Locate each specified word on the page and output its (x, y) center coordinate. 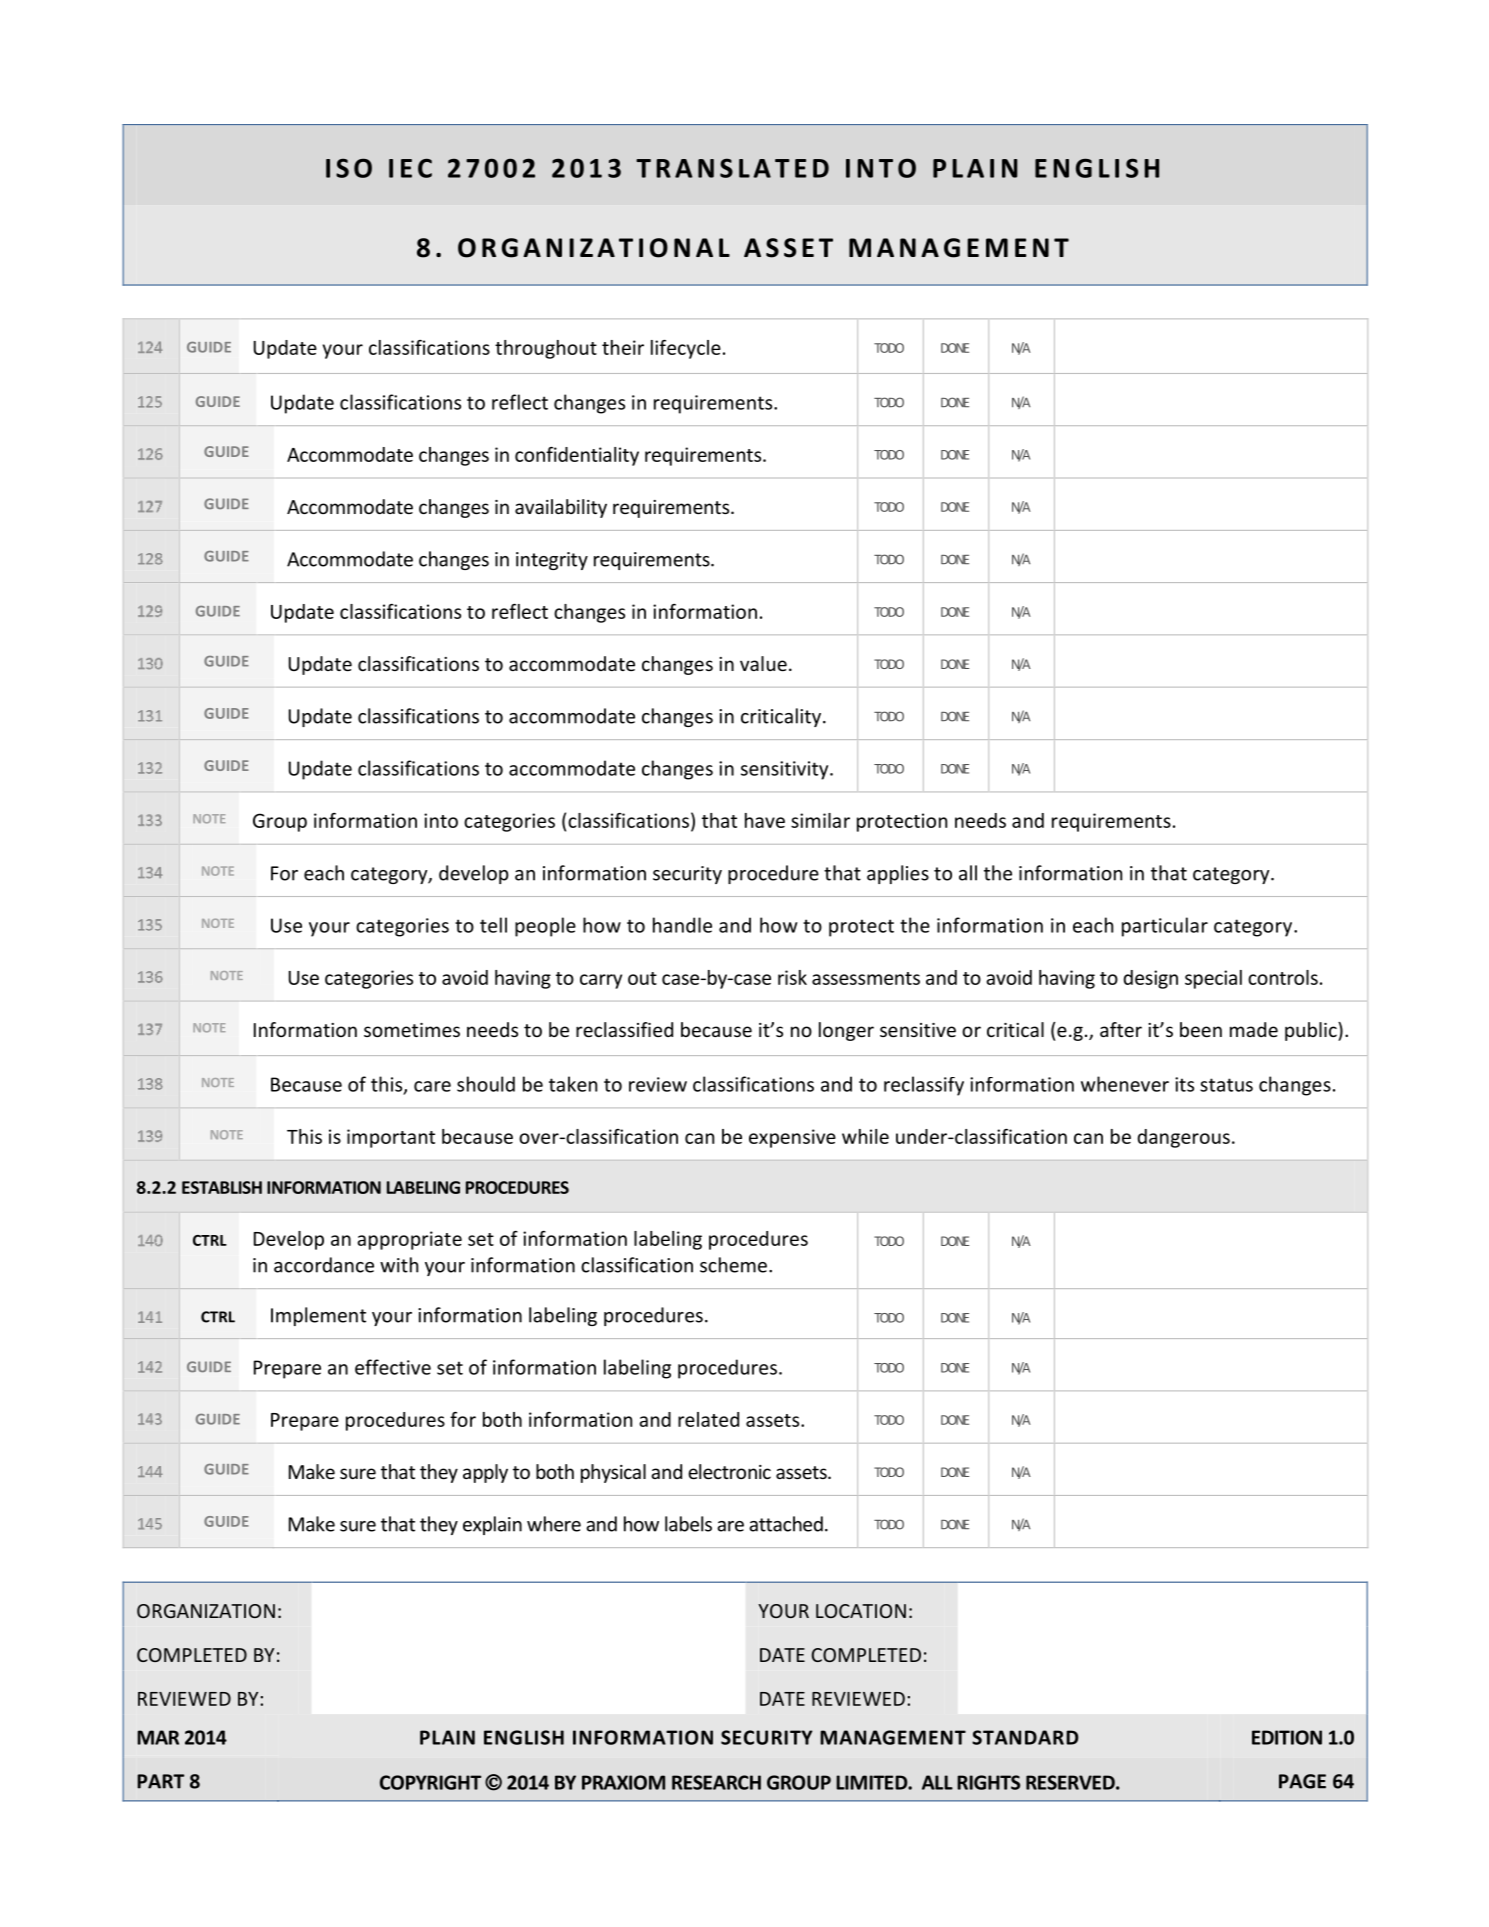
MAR (158, 1737)
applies (898, 874)
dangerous (1183, 1138)
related (708, 1419)
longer (846, 1031)
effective (393, 1367)
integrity (552, 561)
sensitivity (786, 770)
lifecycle (686, 349)
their (623, 347)
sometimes (412, 1030)
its (1184, 1084)
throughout (546, 349)
